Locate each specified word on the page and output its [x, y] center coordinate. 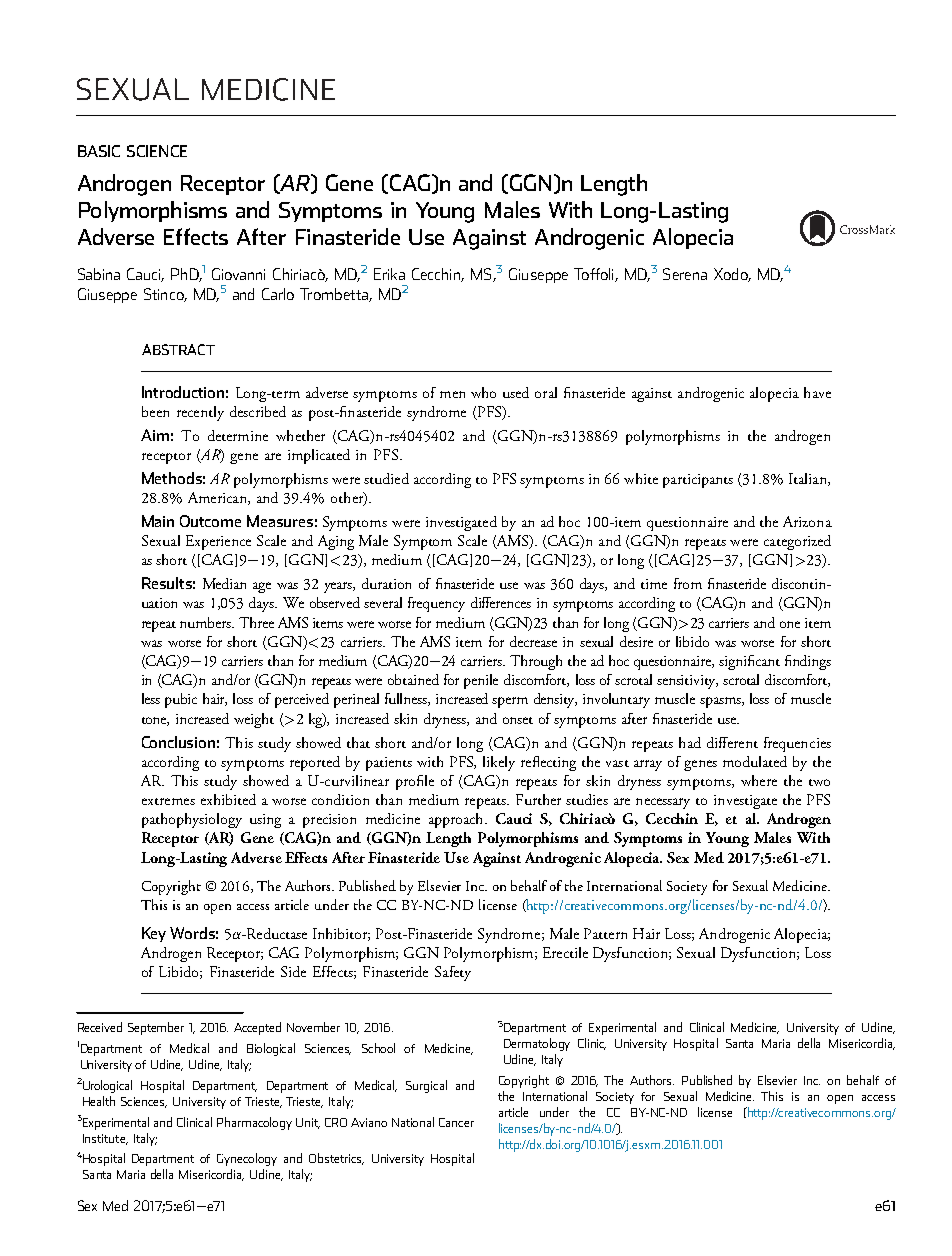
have [817, 392]
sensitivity [687, 682]
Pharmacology [254, 1123]
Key [154, 934]
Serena [685, 274]
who [483, 392]
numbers [207, 622]
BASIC [99, 151]
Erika [389, 274]
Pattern [605, 933]
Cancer [456, 1122]
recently [200, 413]
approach [457, 820]
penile [481, 681]
